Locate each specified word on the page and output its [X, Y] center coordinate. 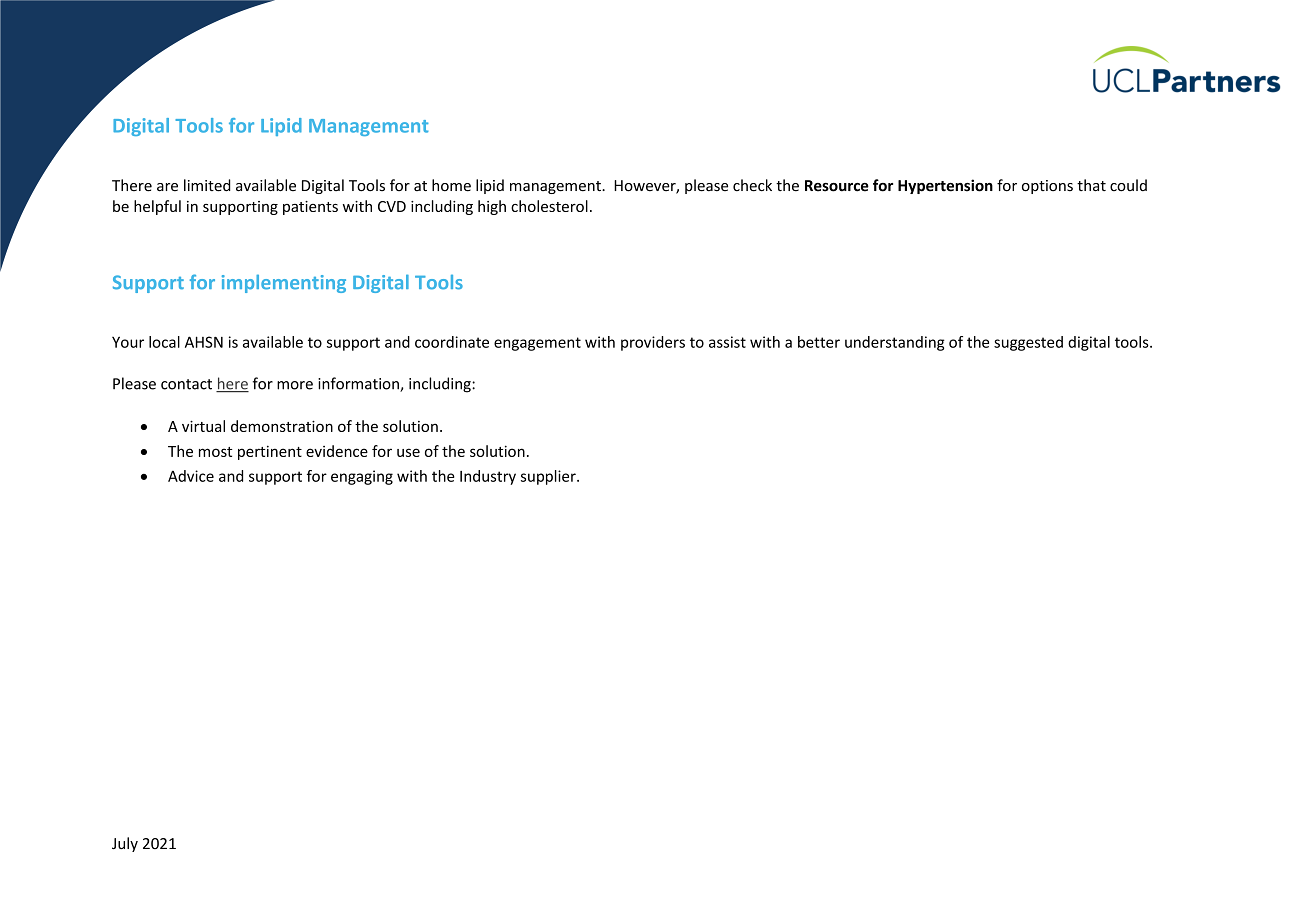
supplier [549, 477]
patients [310, 208]
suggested [1028, 343]
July [125, 844]
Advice [191, 476]
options [1047, 187]
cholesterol [549, 206]
